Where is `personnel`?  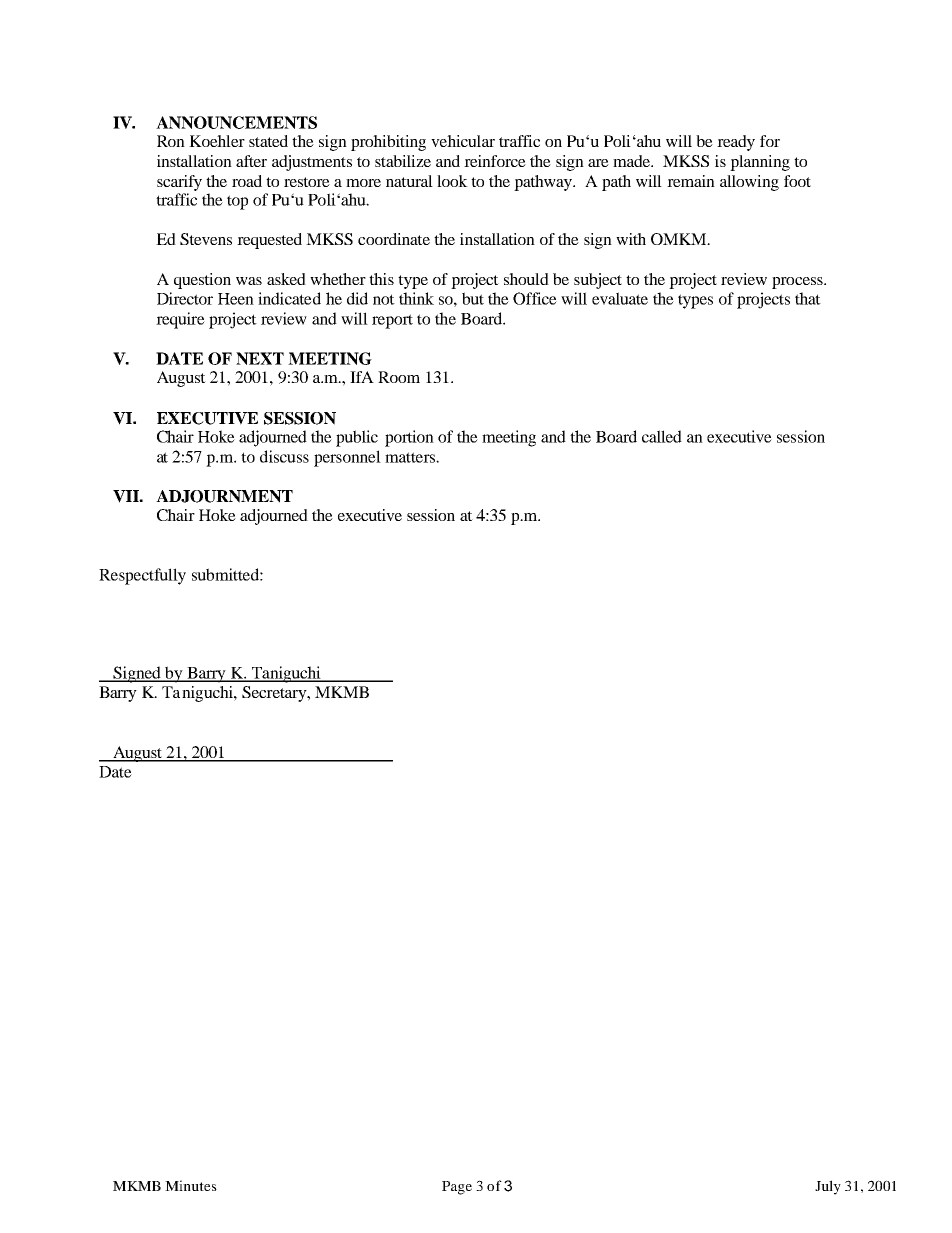 personnel is located at coordinates (347, 458).
